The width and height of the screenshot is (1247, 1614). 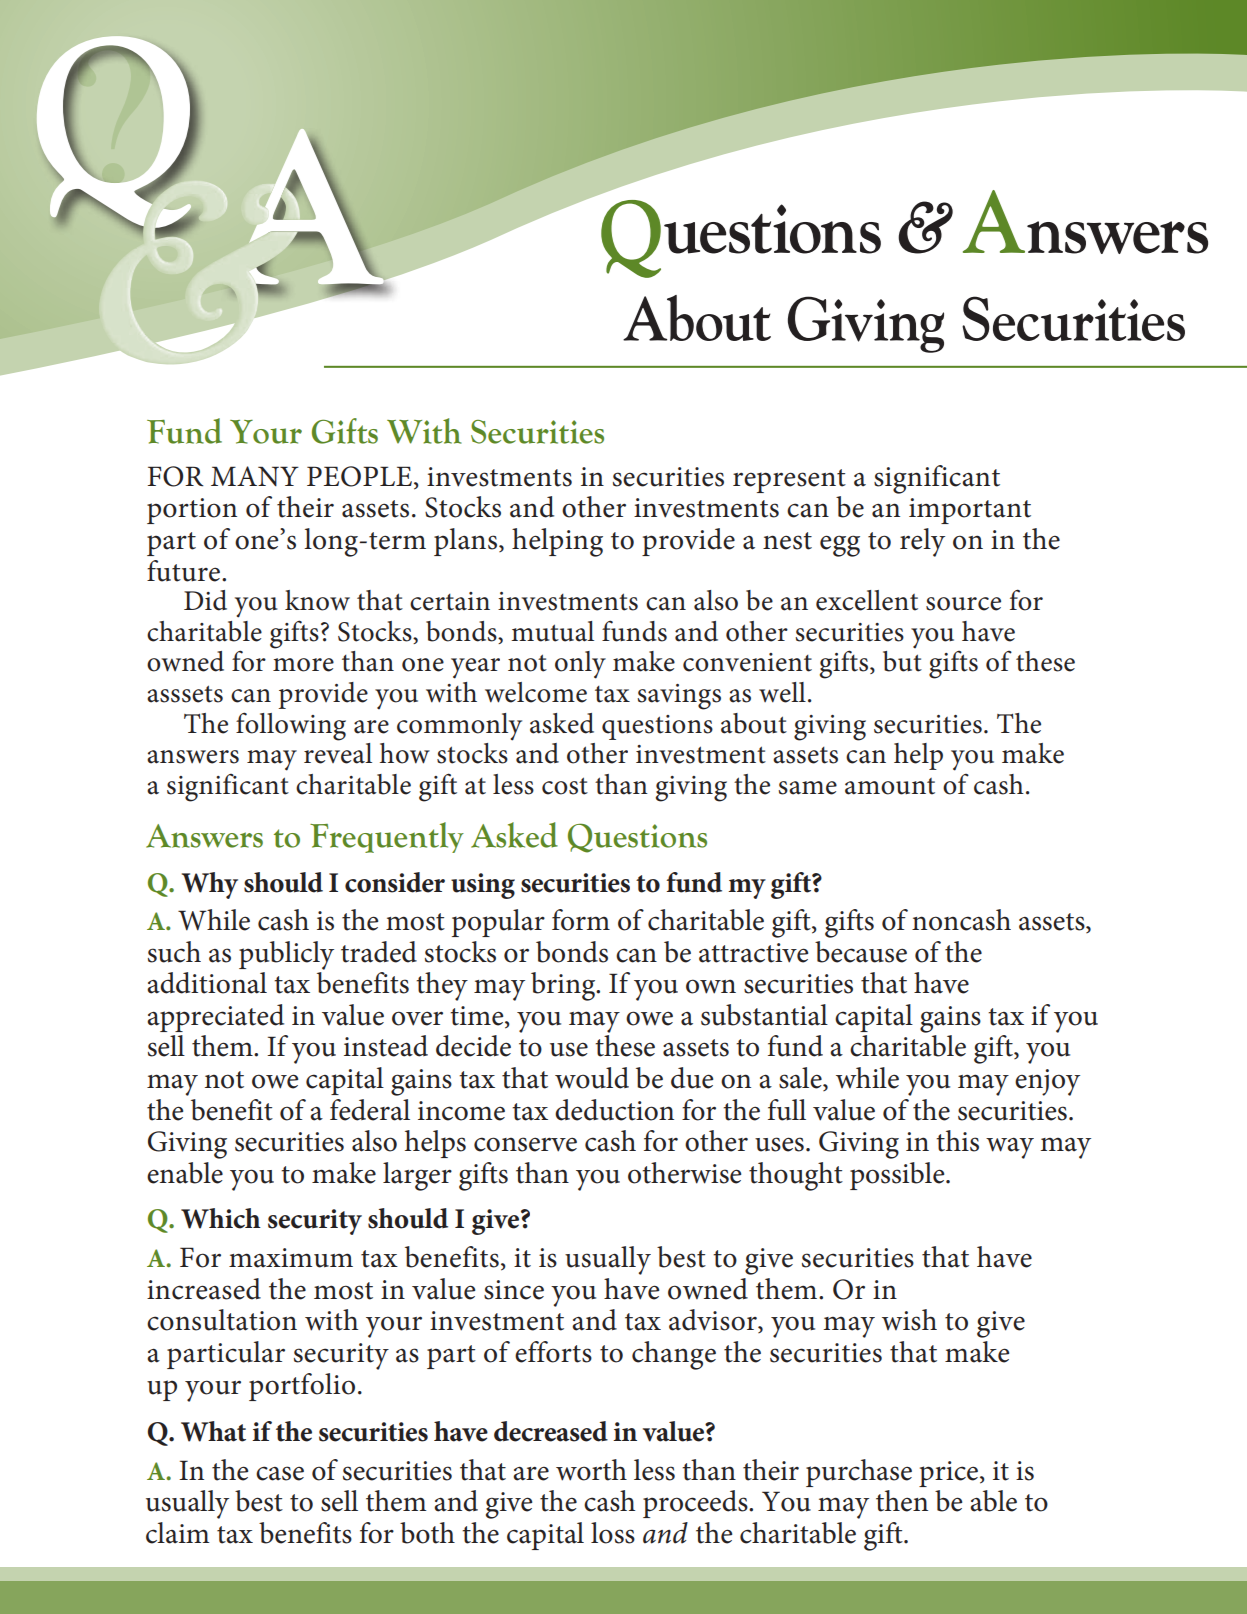 What do you see at coordinates (280, 1473) in the screenshot?
I see `case` at bounding box center [280, 1473].
